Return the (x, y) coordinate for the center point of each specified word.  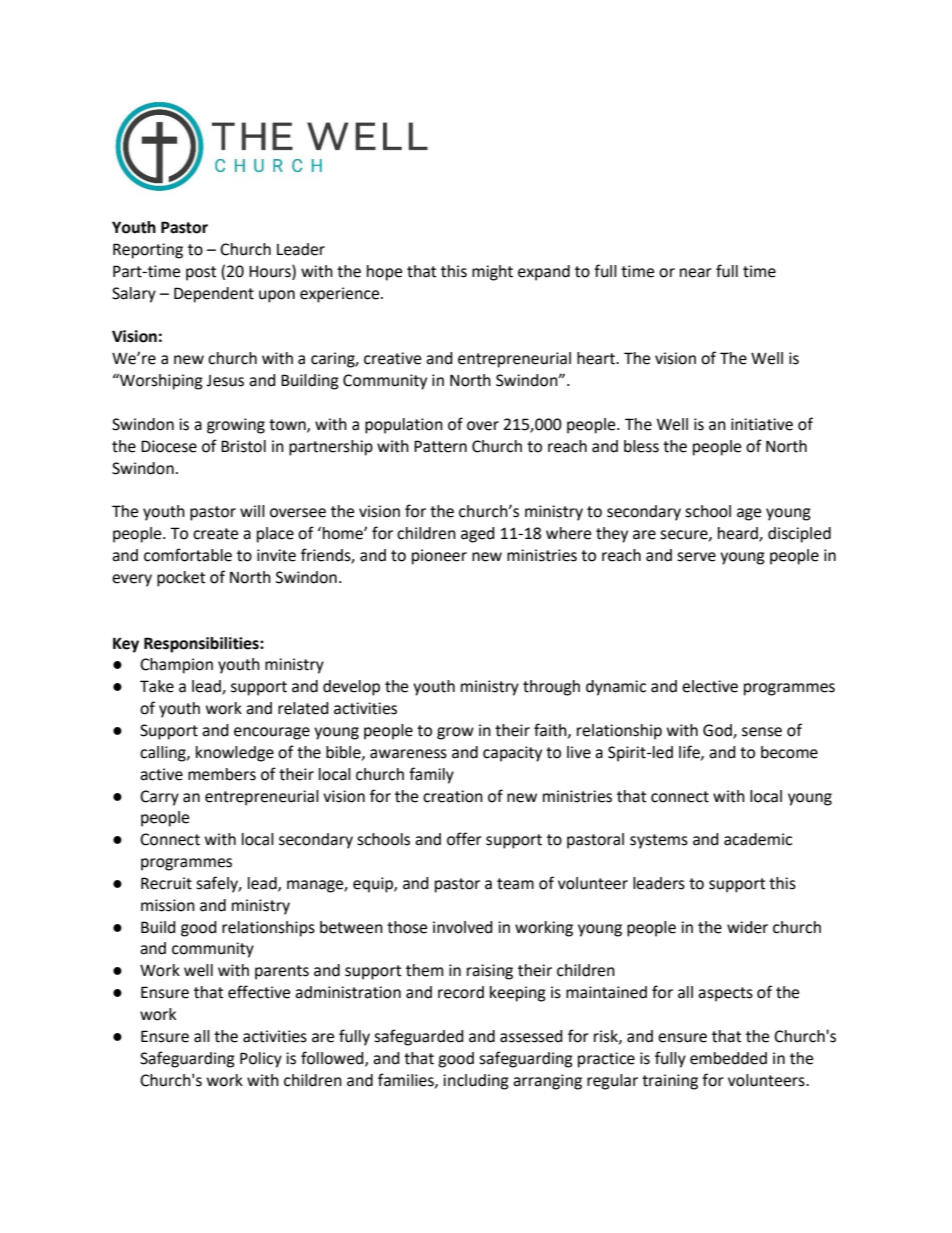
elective (710, 686)
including (476, 1082)
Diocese (169, 446)
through (551, 688)
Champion (176, 666)
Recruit (166, 883)
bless (641, 446)
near (696, 273)
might (492, 273)
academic (758, 839)
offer (464, 839)
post (201, 273)
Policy (261, 1060)
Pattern (440, 446)
